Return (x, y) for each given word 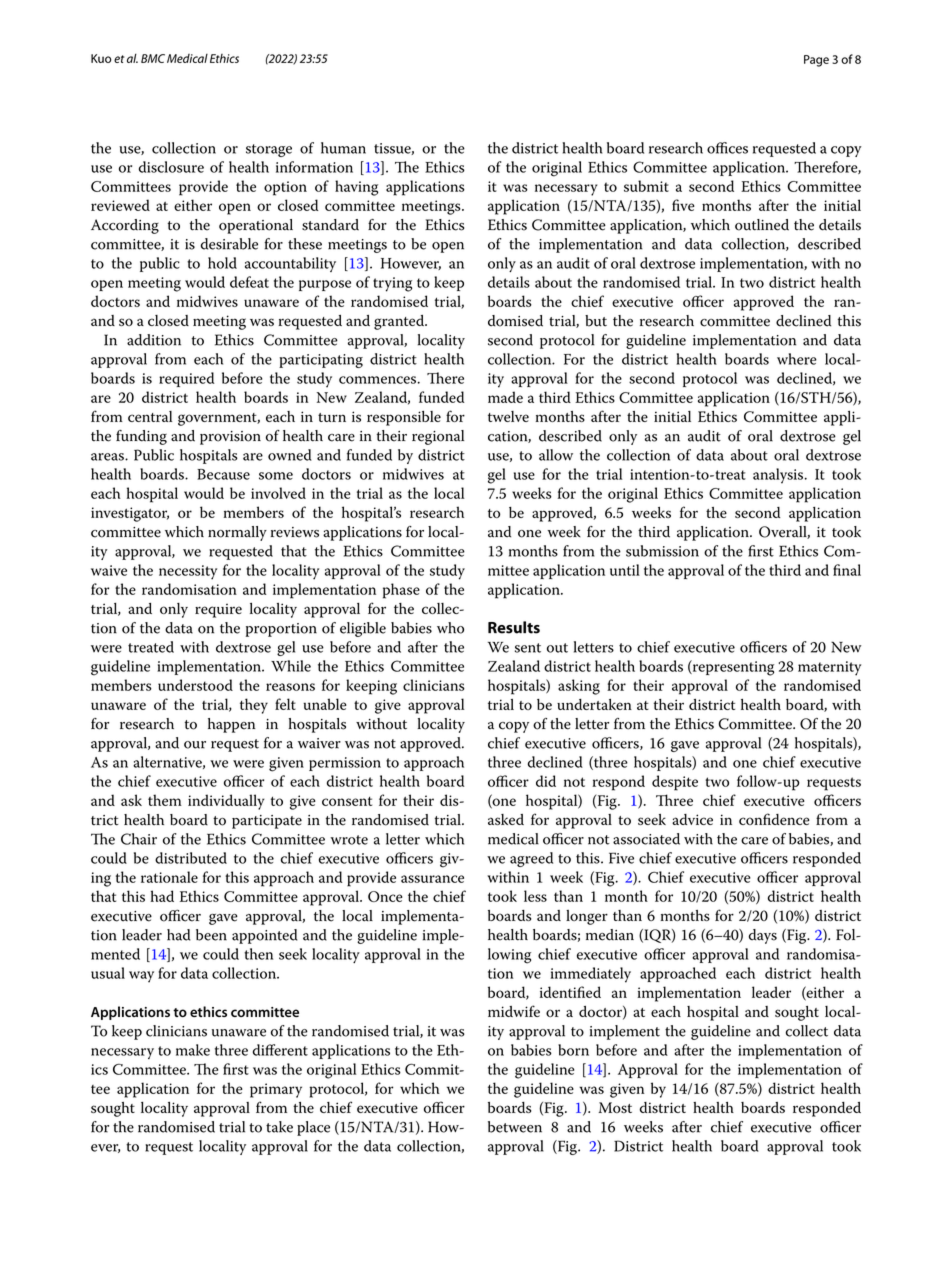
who (450, 628)
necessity (188, 572)
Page (816, 61)
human (343, 148)
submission (662, 551)
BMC (153, 58)
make (193, 1050)
